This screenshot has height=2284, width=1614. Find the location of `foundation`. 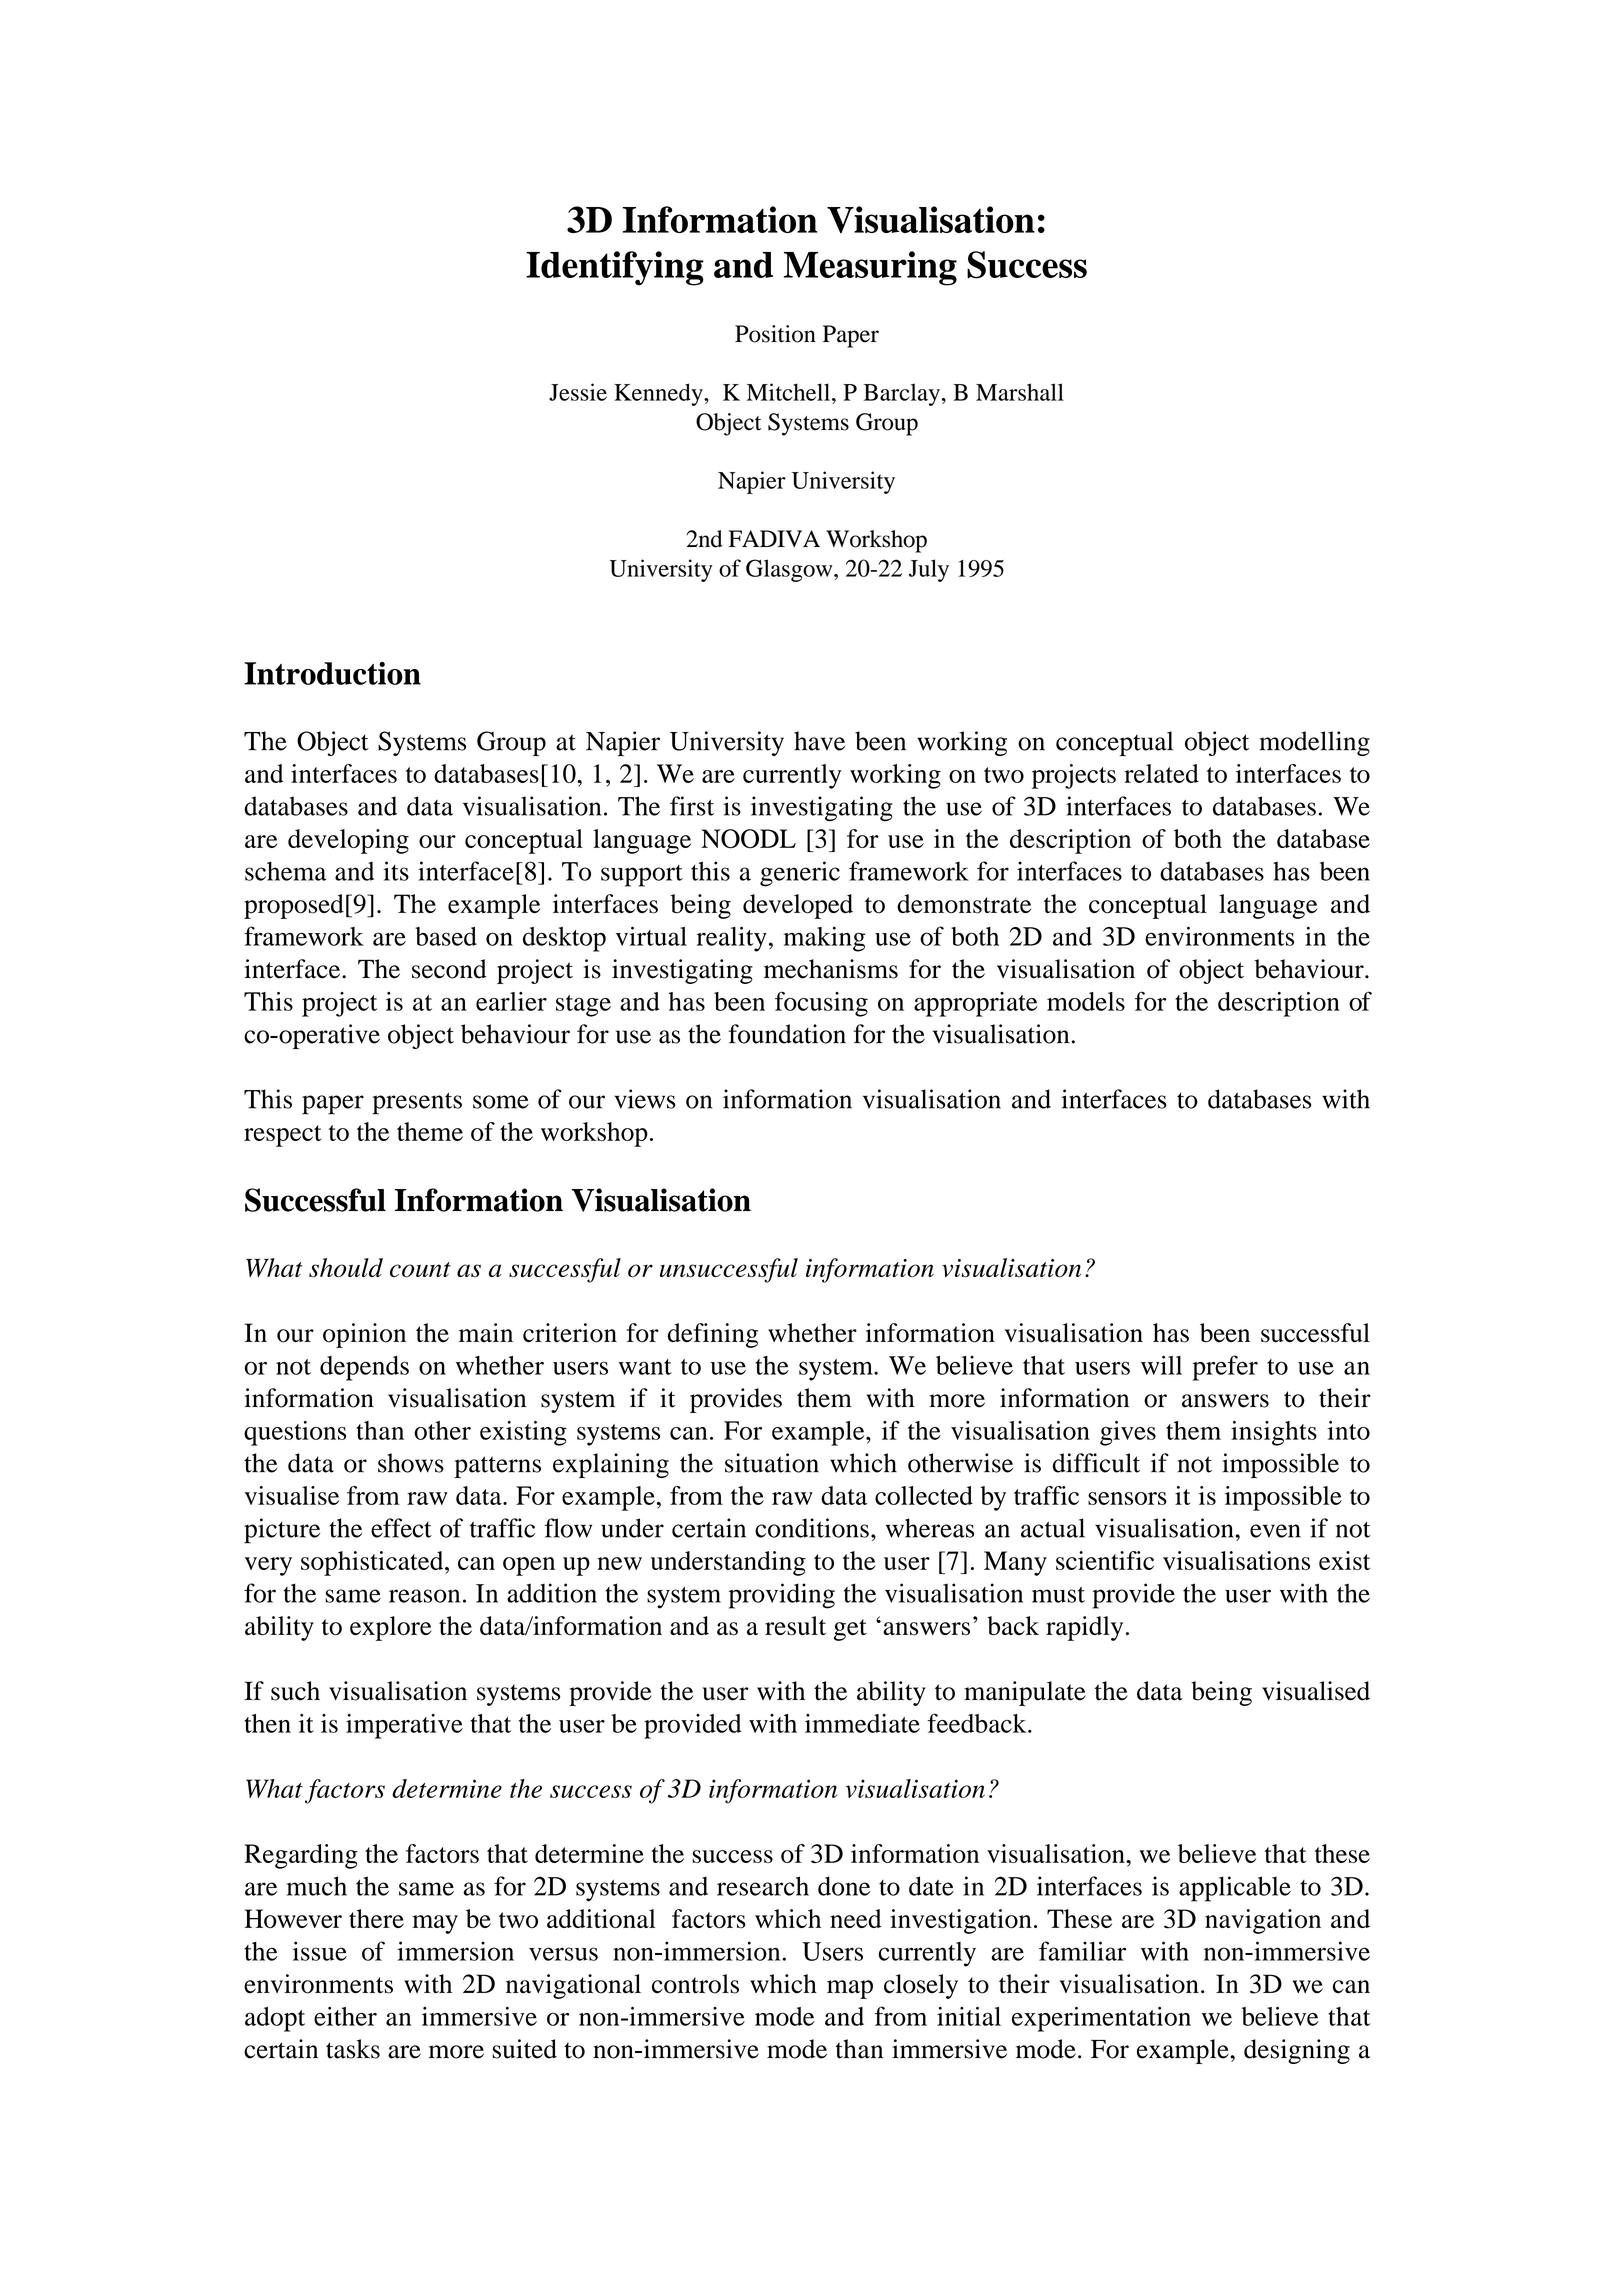

foundation is located at coordinates (787, 1034).
